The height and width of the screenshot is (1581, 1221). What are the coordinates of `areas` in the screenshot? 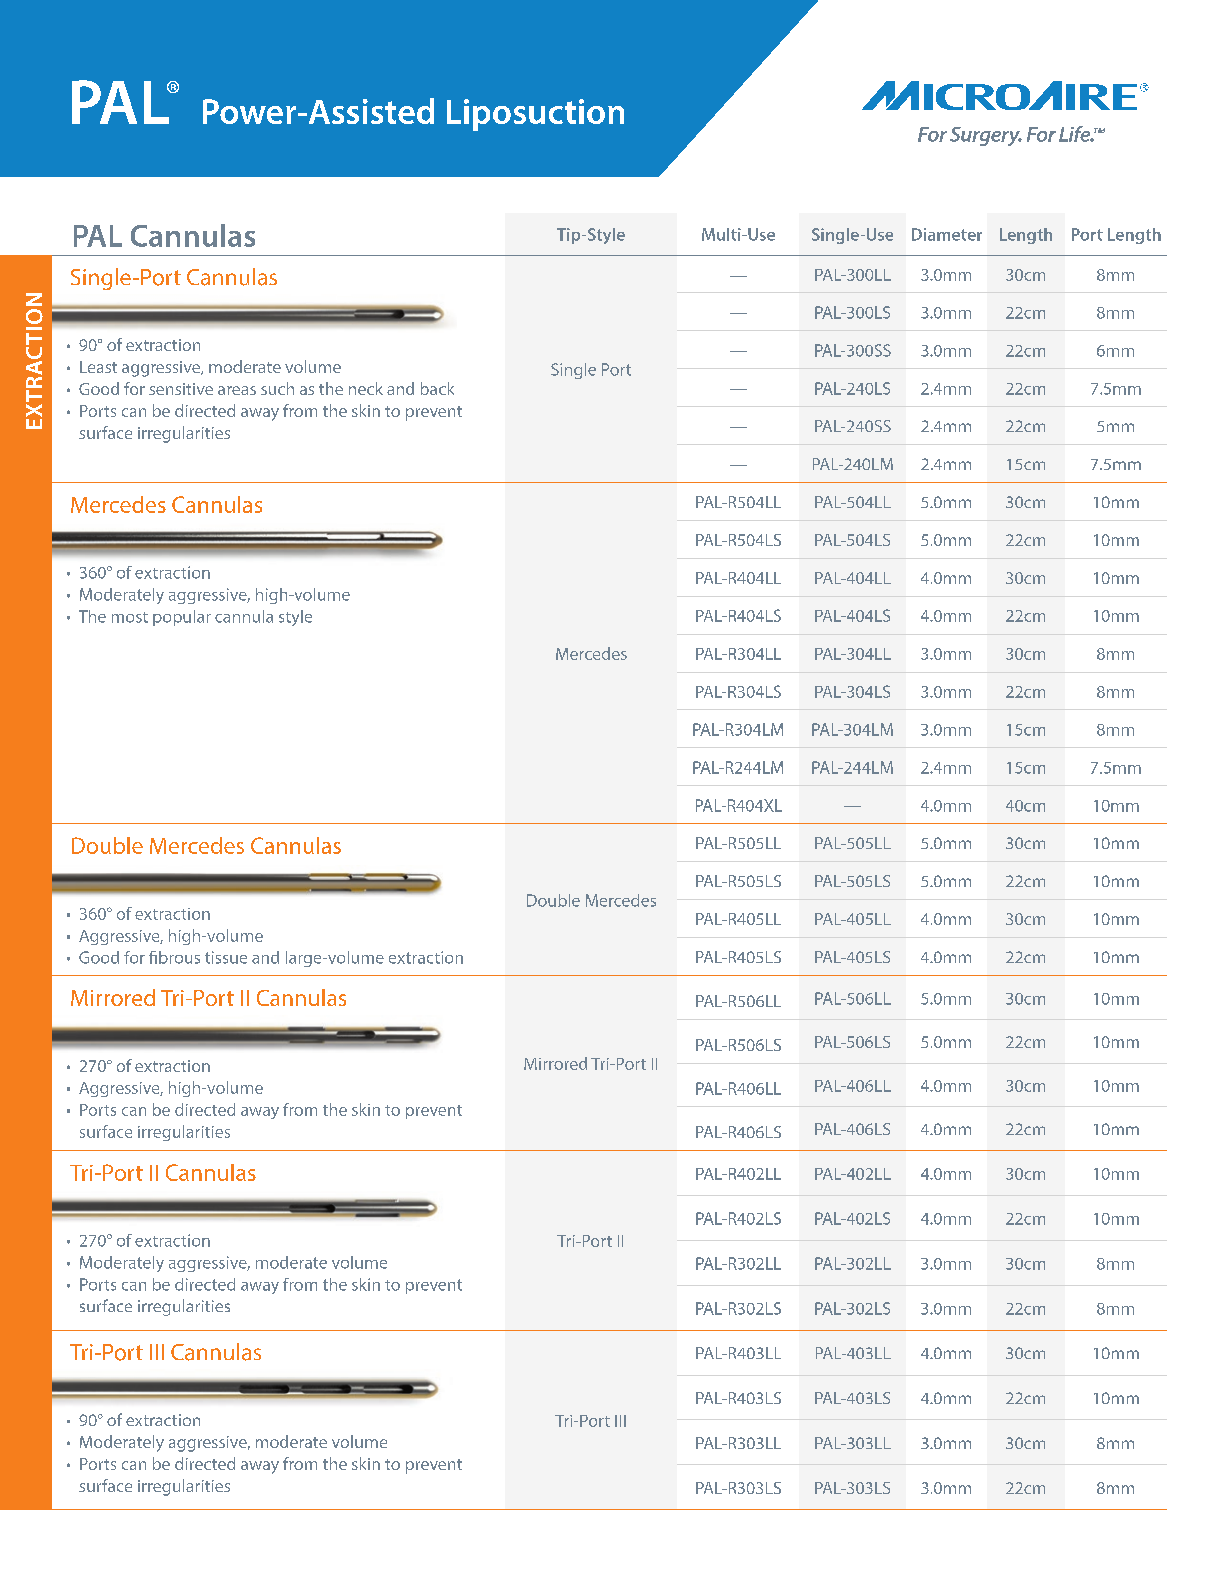 It's located at (237, 390).
